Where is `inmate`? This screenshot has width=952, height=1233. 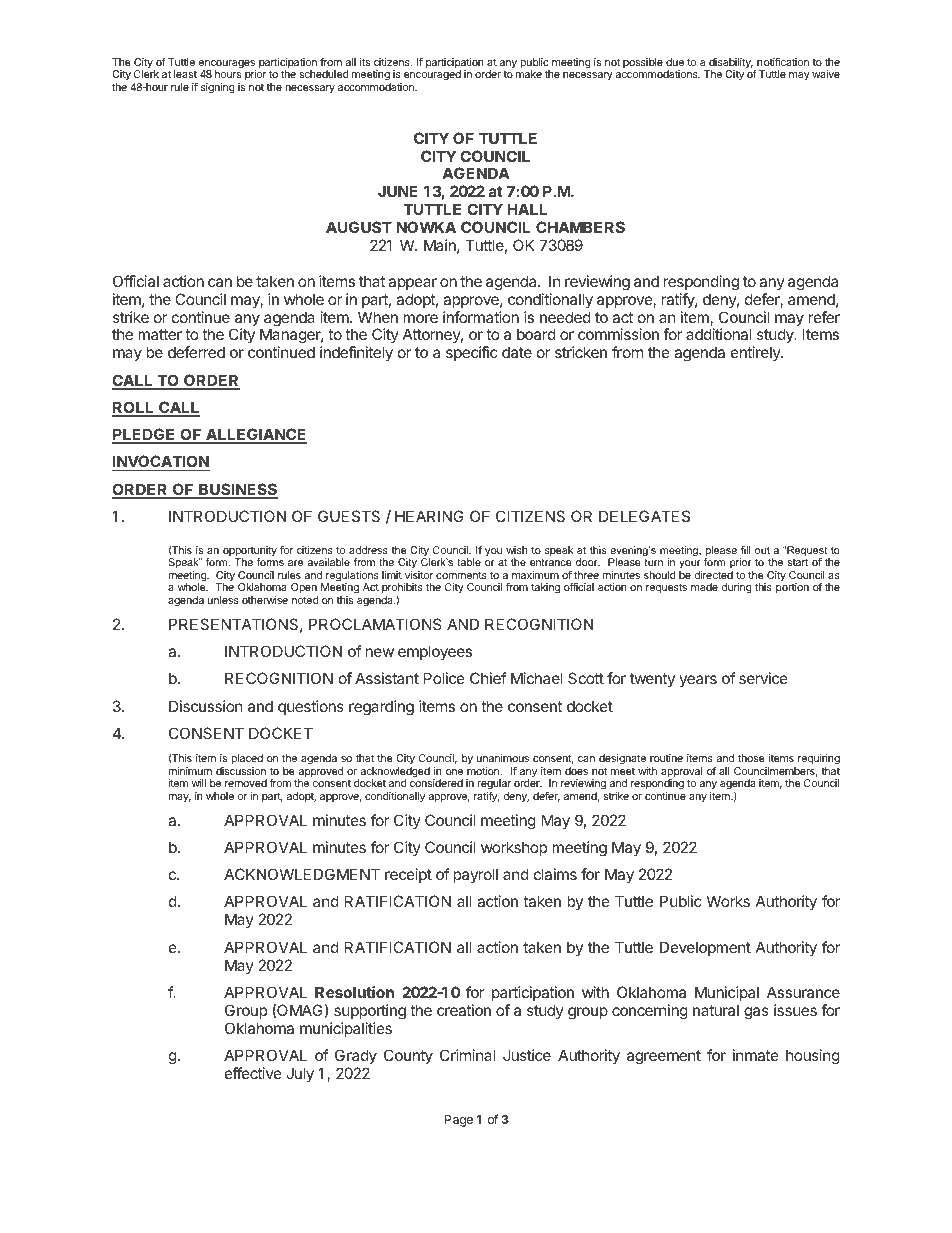
inmate is located at coordinates (756, 1055).
